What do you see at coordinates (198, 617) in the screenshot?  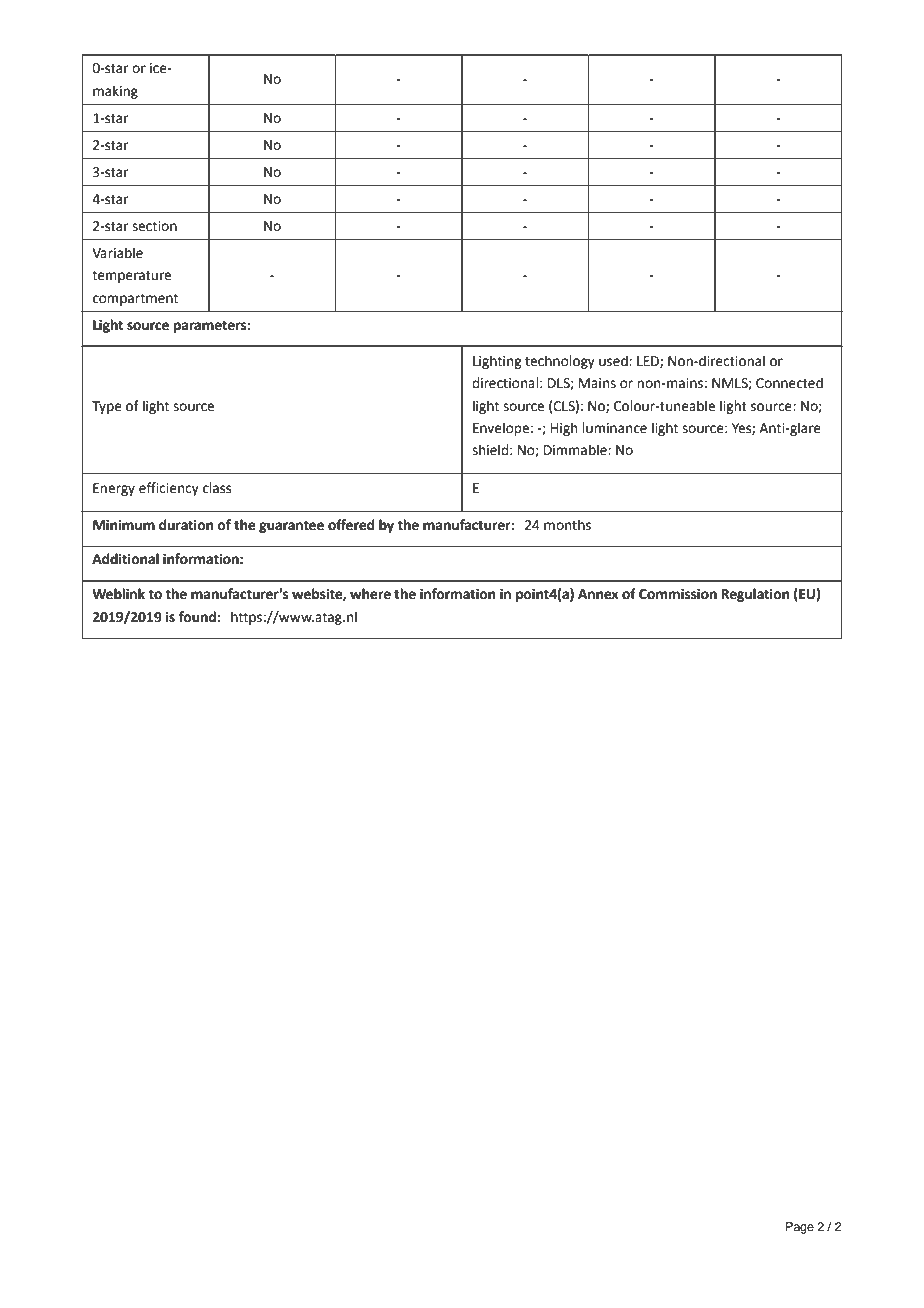 I see `found` at bounding box center [198, 617].
